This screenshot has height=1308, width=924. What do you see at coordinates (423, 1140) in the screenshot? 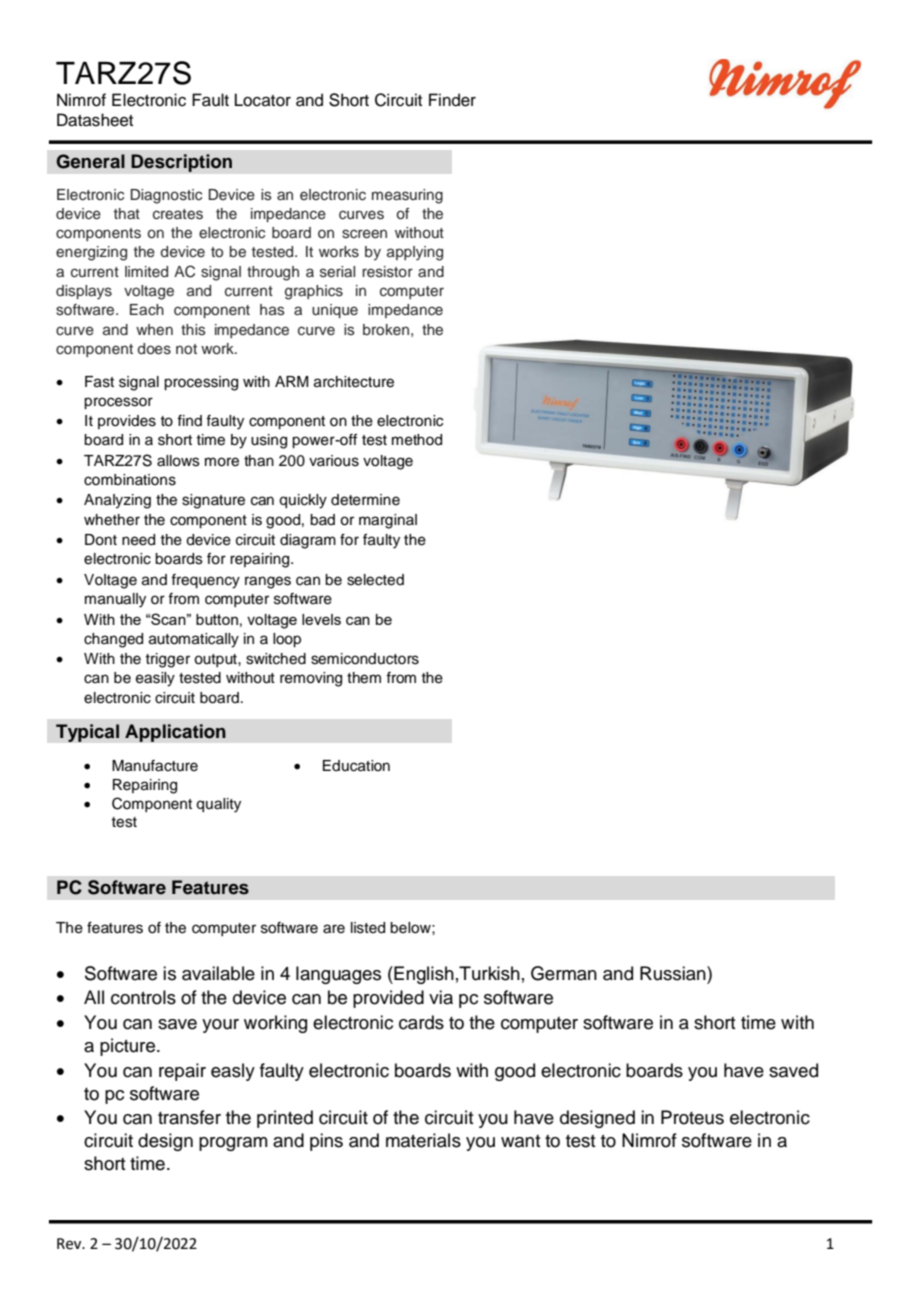
I see `materials` at bounding box center [423, 1140].
